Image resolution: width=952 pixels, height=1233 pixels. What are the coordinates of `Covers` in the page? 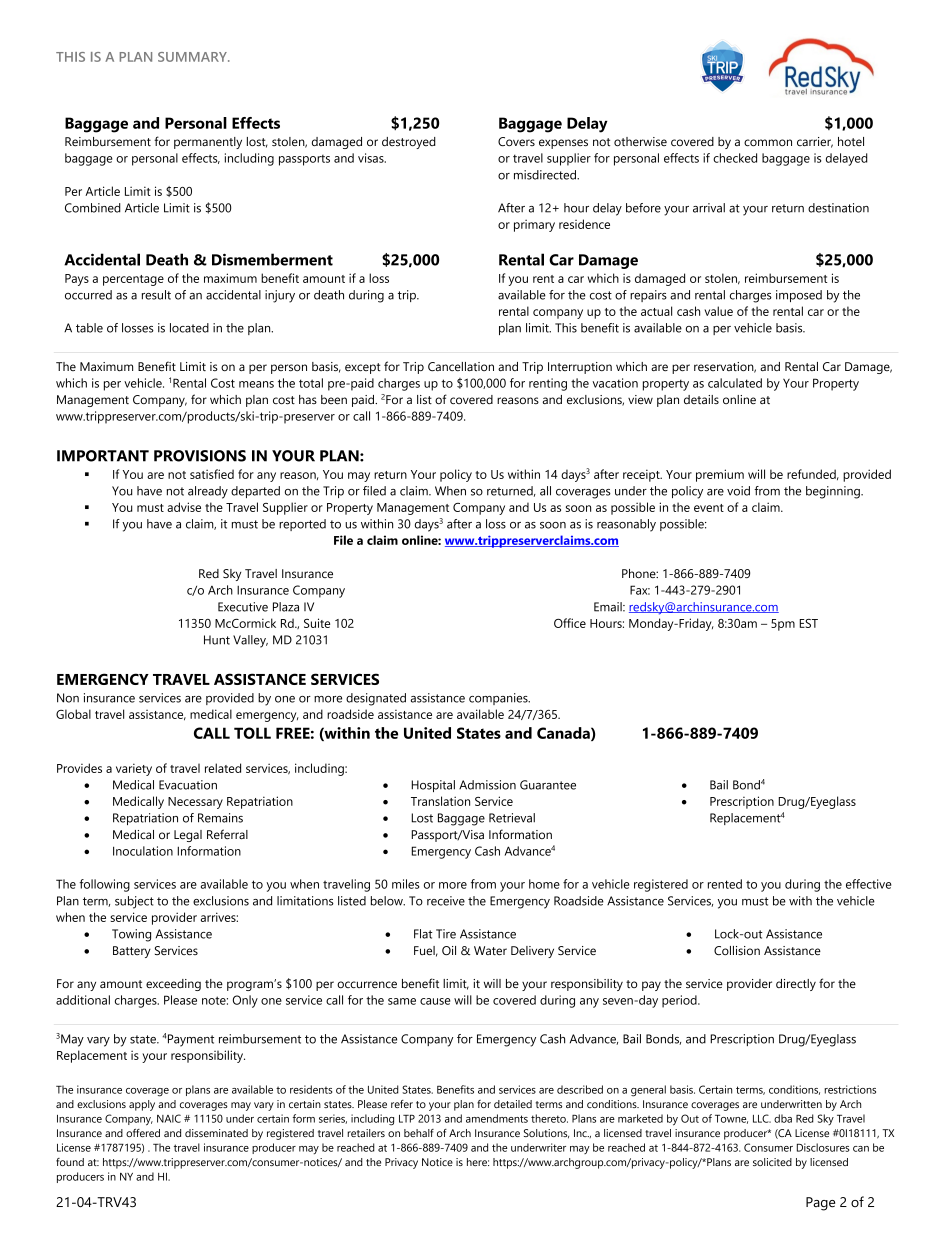 It's located at (516, 141).
